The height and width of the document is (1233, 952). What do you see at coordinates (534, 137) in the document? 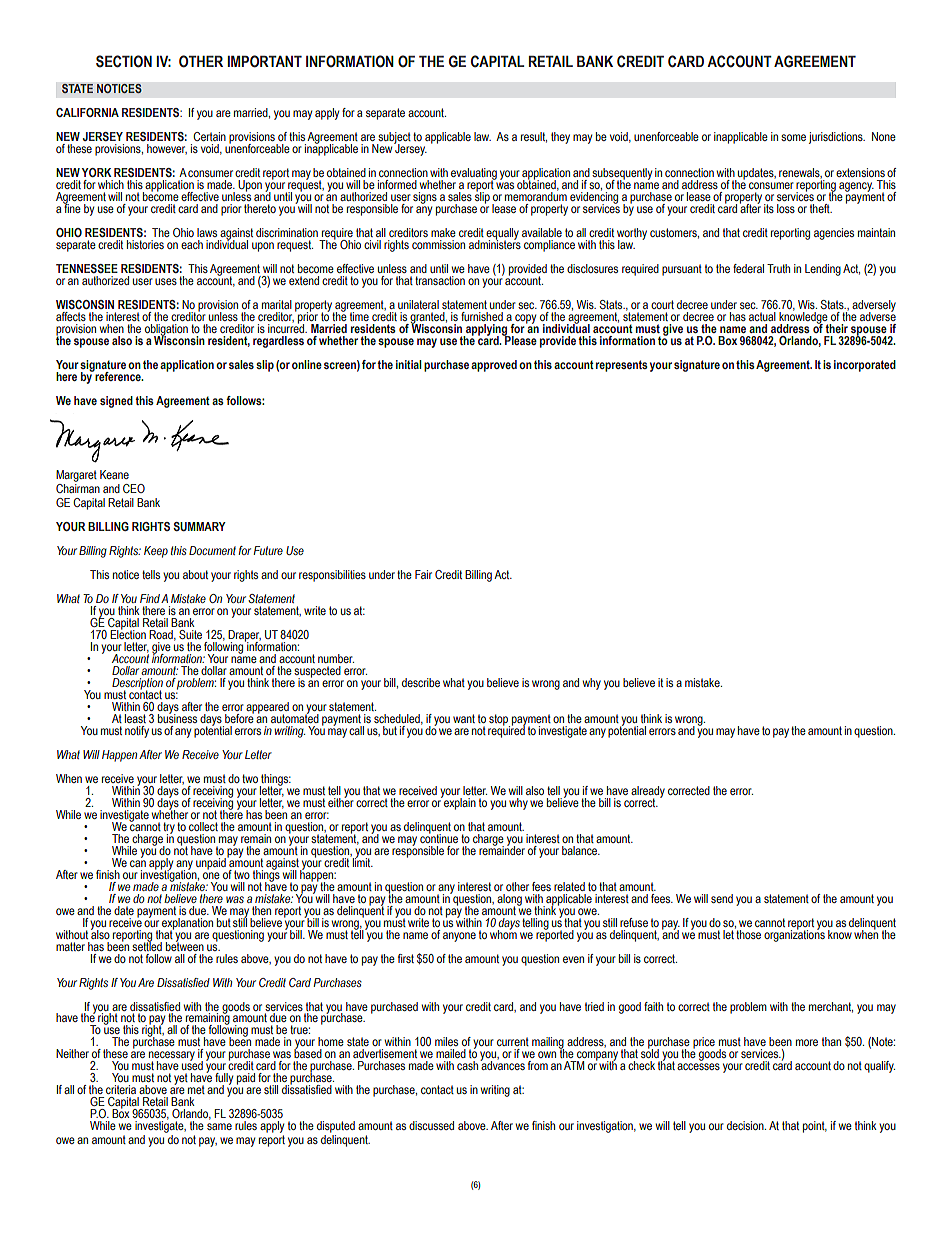
I see `result` at bounding box center [534, 137].
